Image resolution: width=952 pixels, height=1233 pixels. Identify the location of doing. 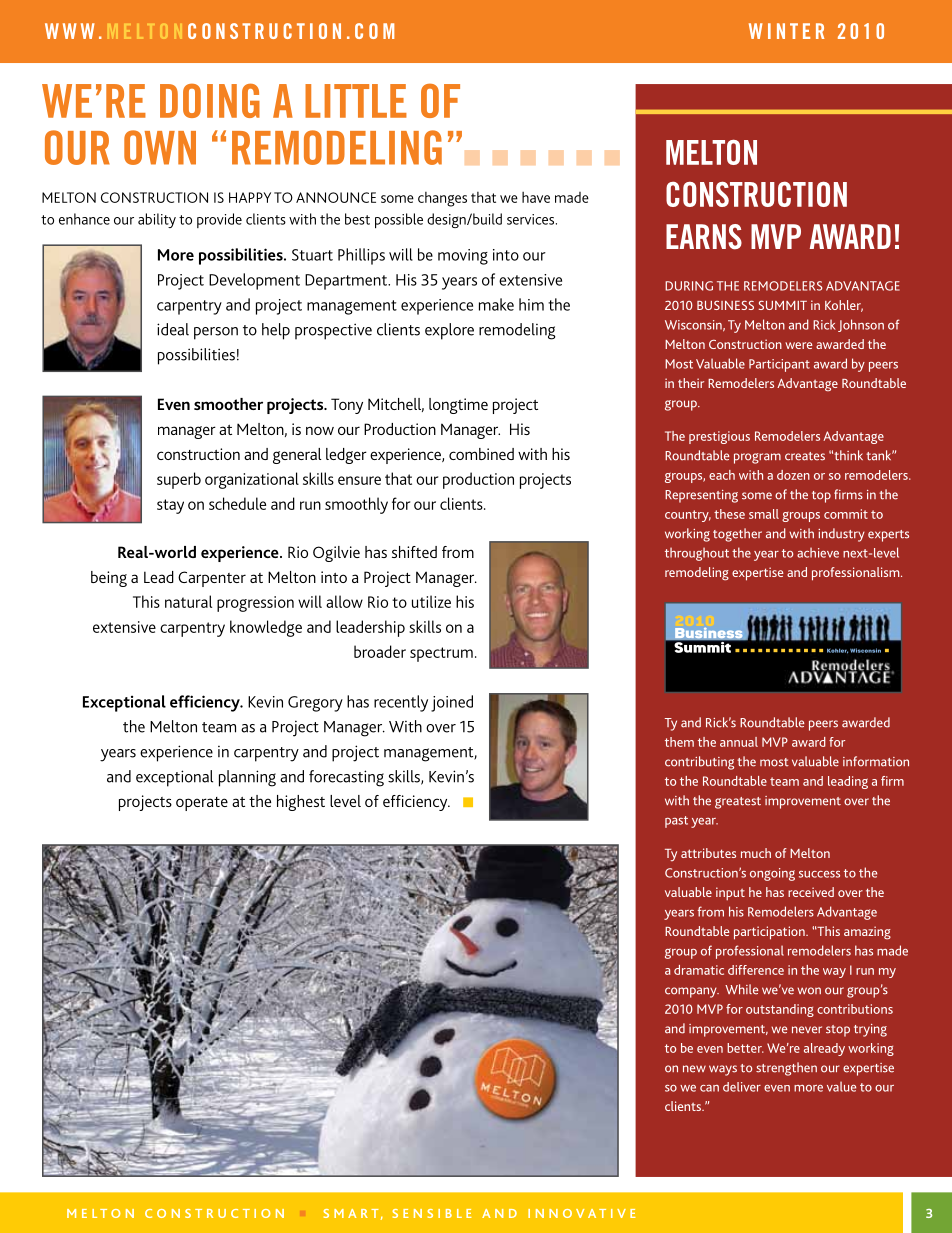
(210, 100).
